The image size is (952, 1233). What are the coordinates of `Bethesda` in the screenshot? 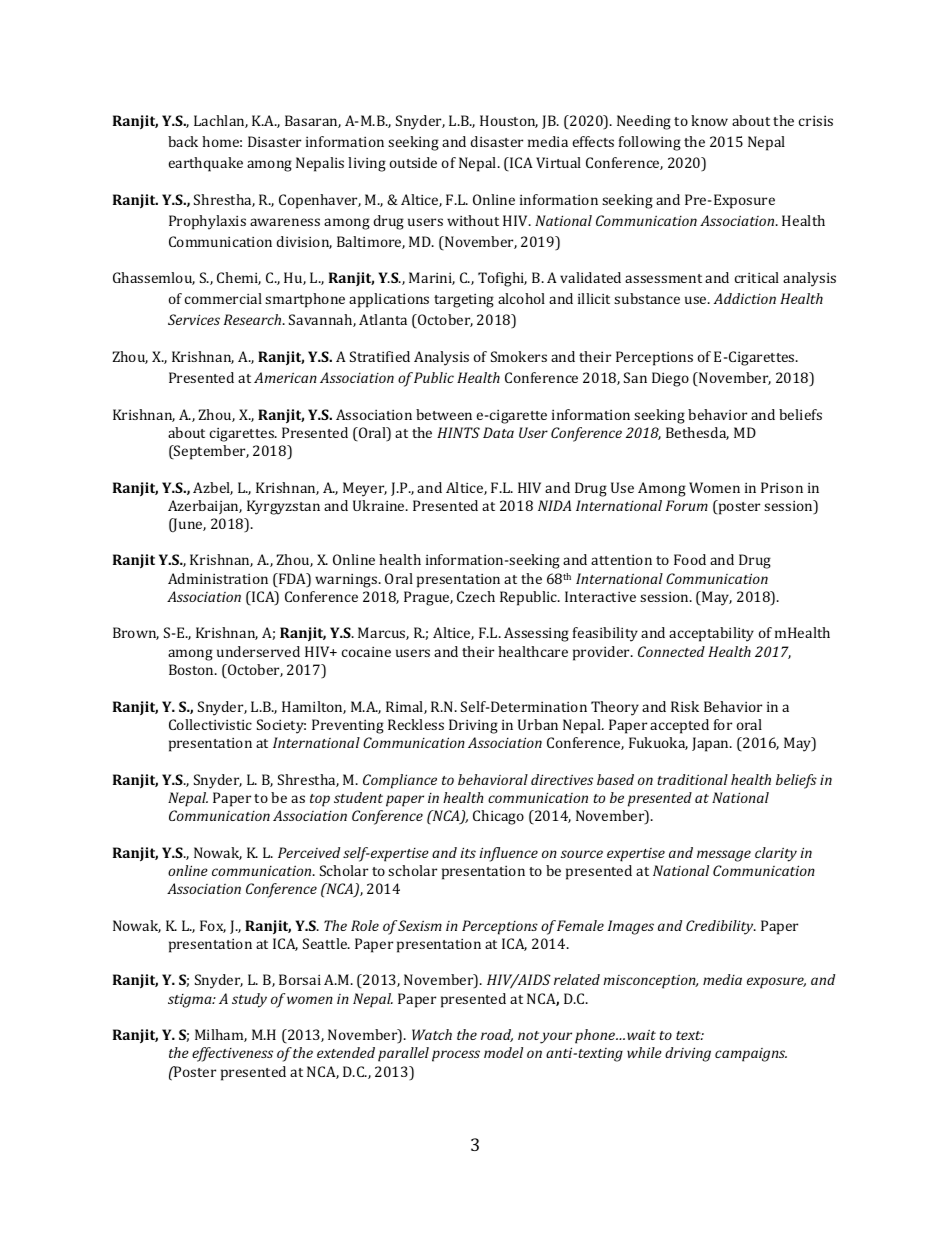 It's located at (697, 433).
